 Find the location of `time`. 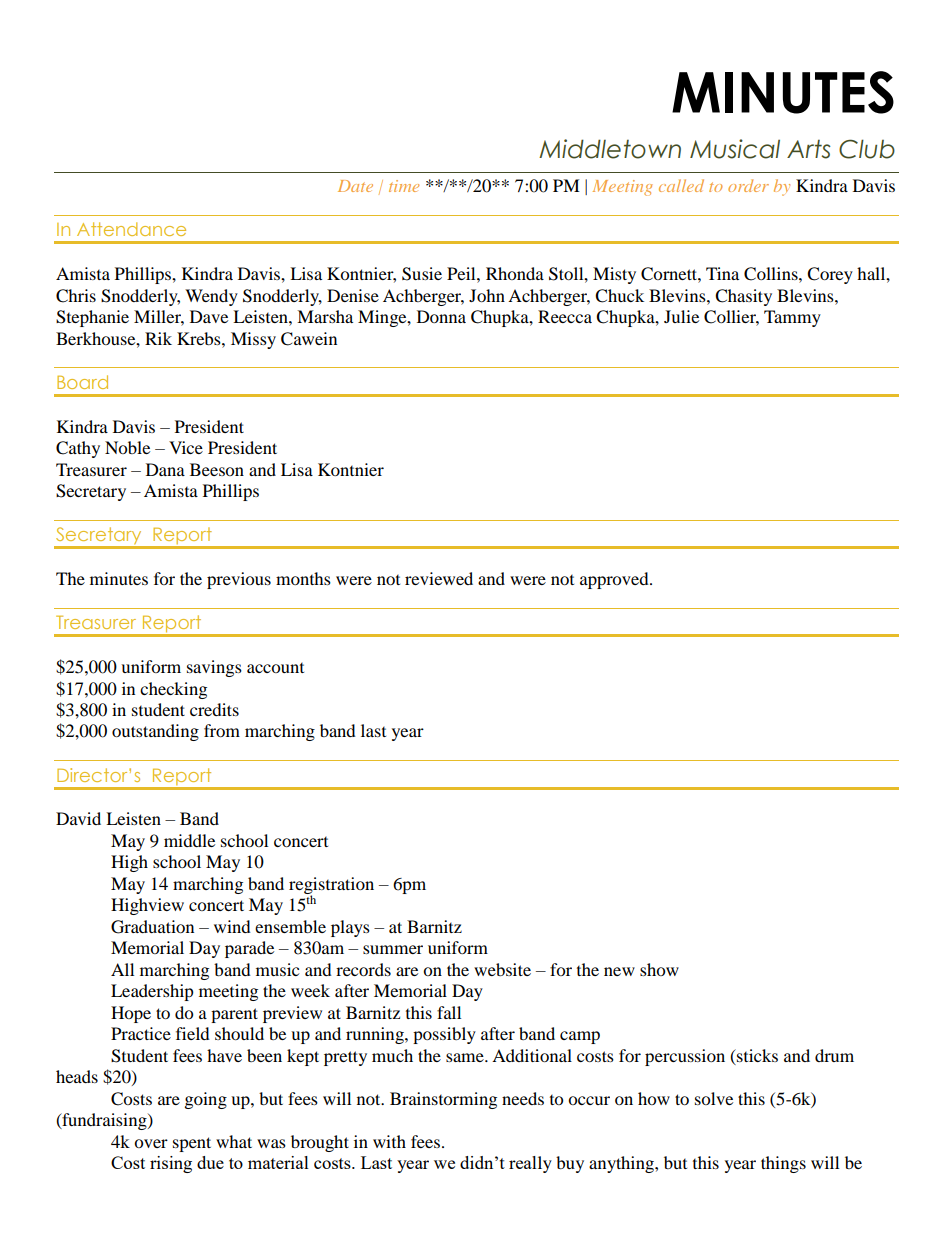

time is located at coordinates (404, 186).
